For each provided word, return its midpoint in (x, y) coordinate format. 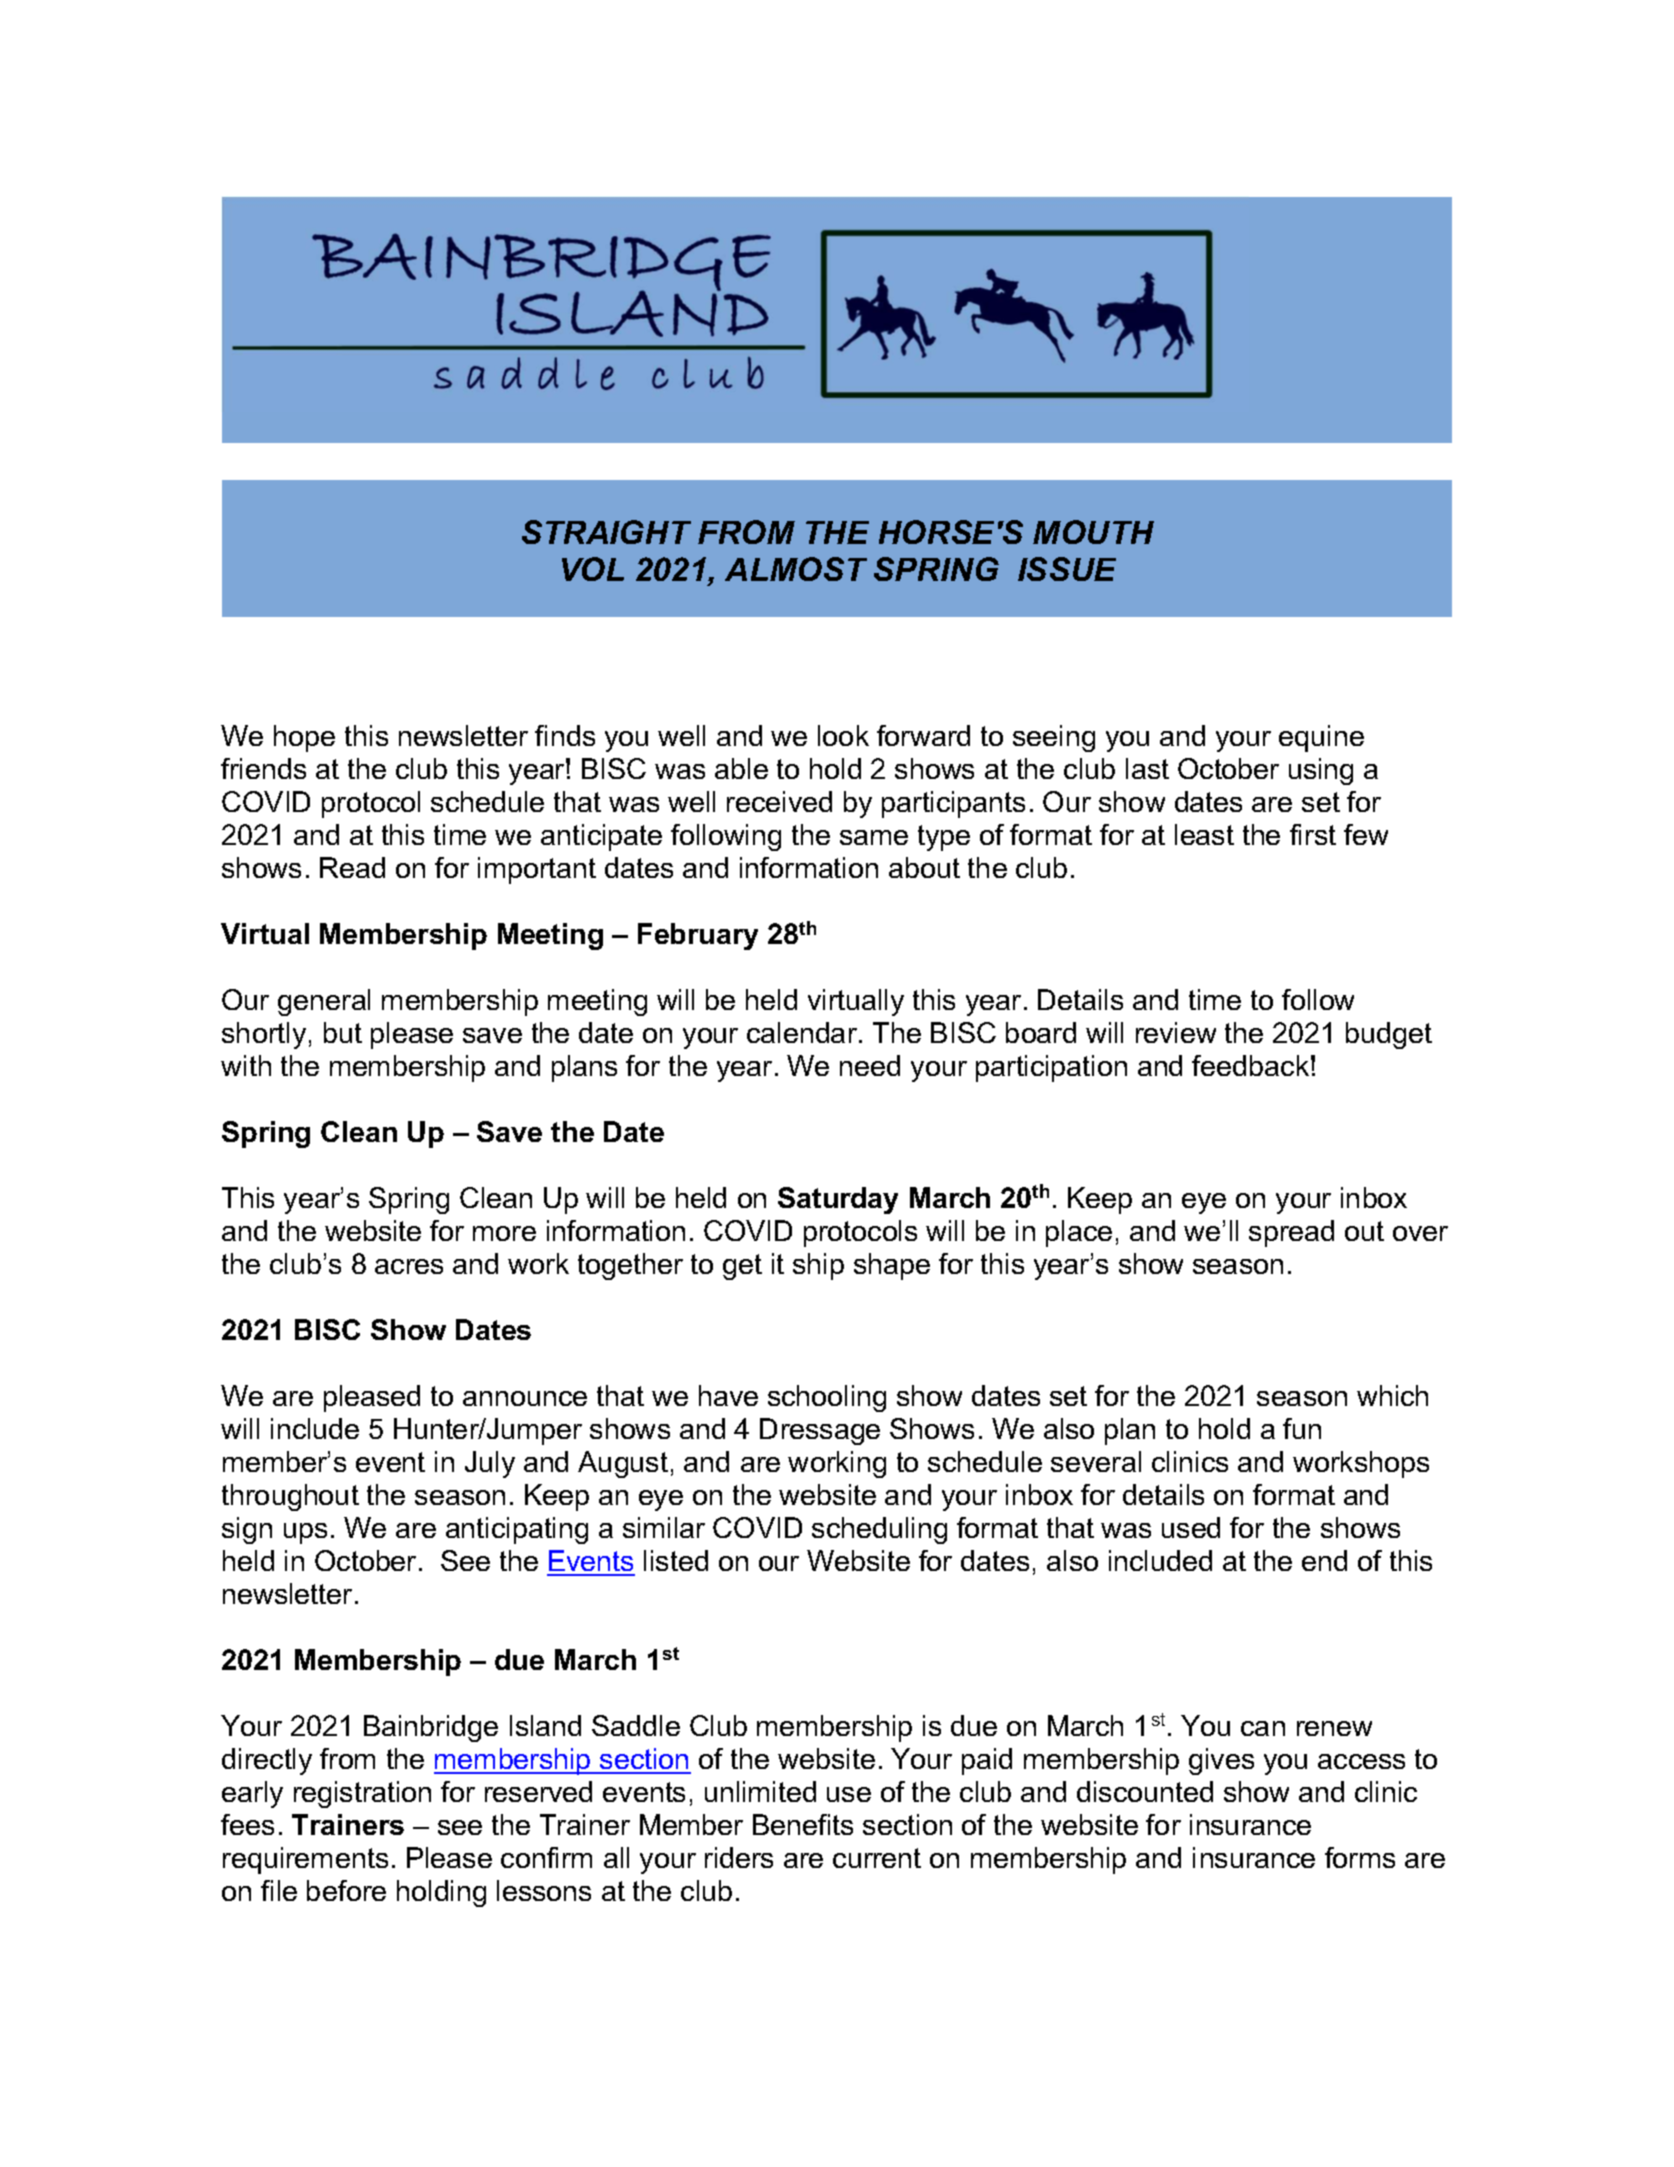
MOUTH (1093, 532)
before (346, 1890)
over (1420, 1233)
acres (409, 1266)
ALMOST (796, 569)
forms (1360, 1857)
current (877, 1858)
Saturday (838, 1200)
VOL (593, 569)
